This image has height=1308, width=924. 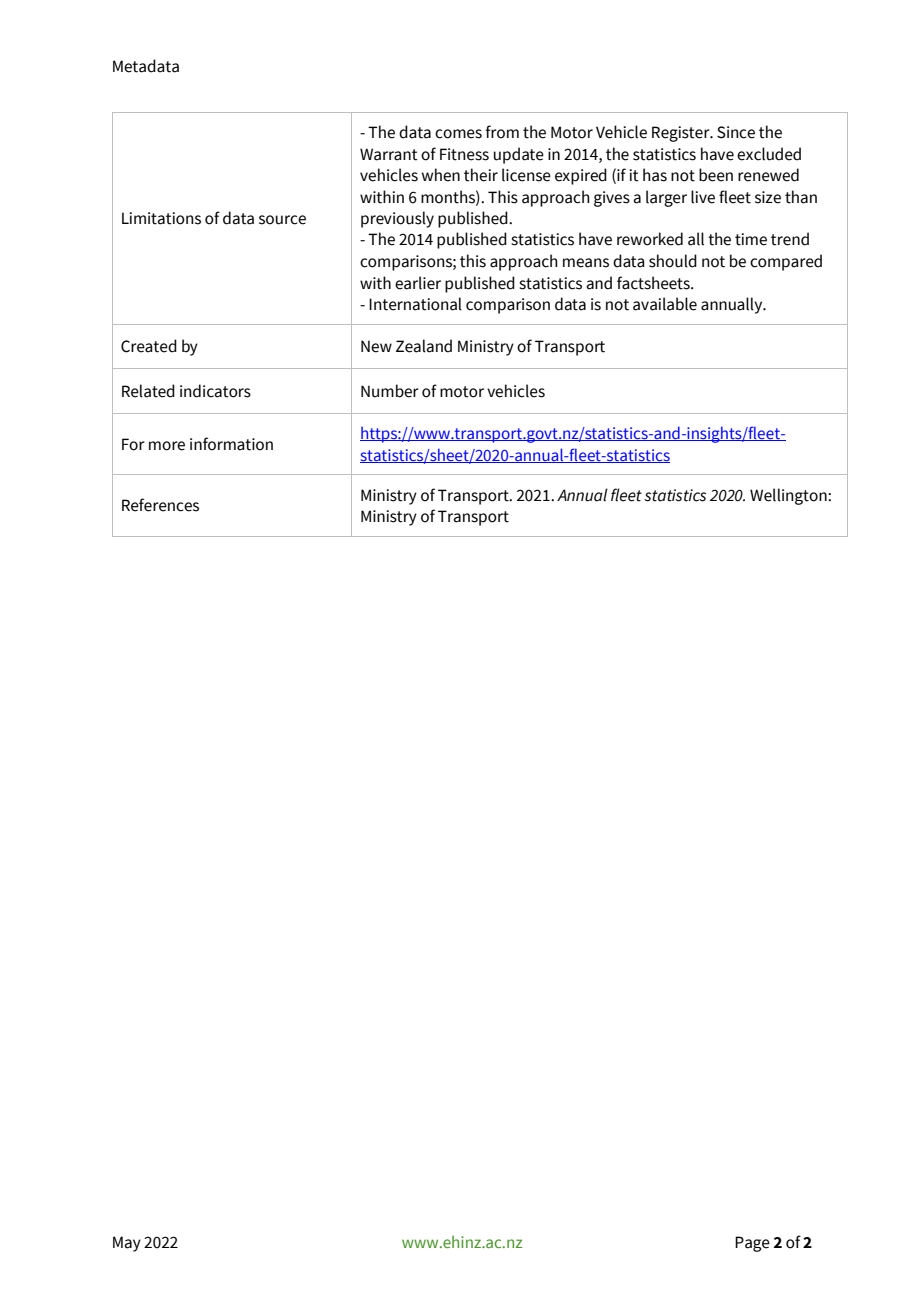 I want to click on been, so click(x=716, y=175).
